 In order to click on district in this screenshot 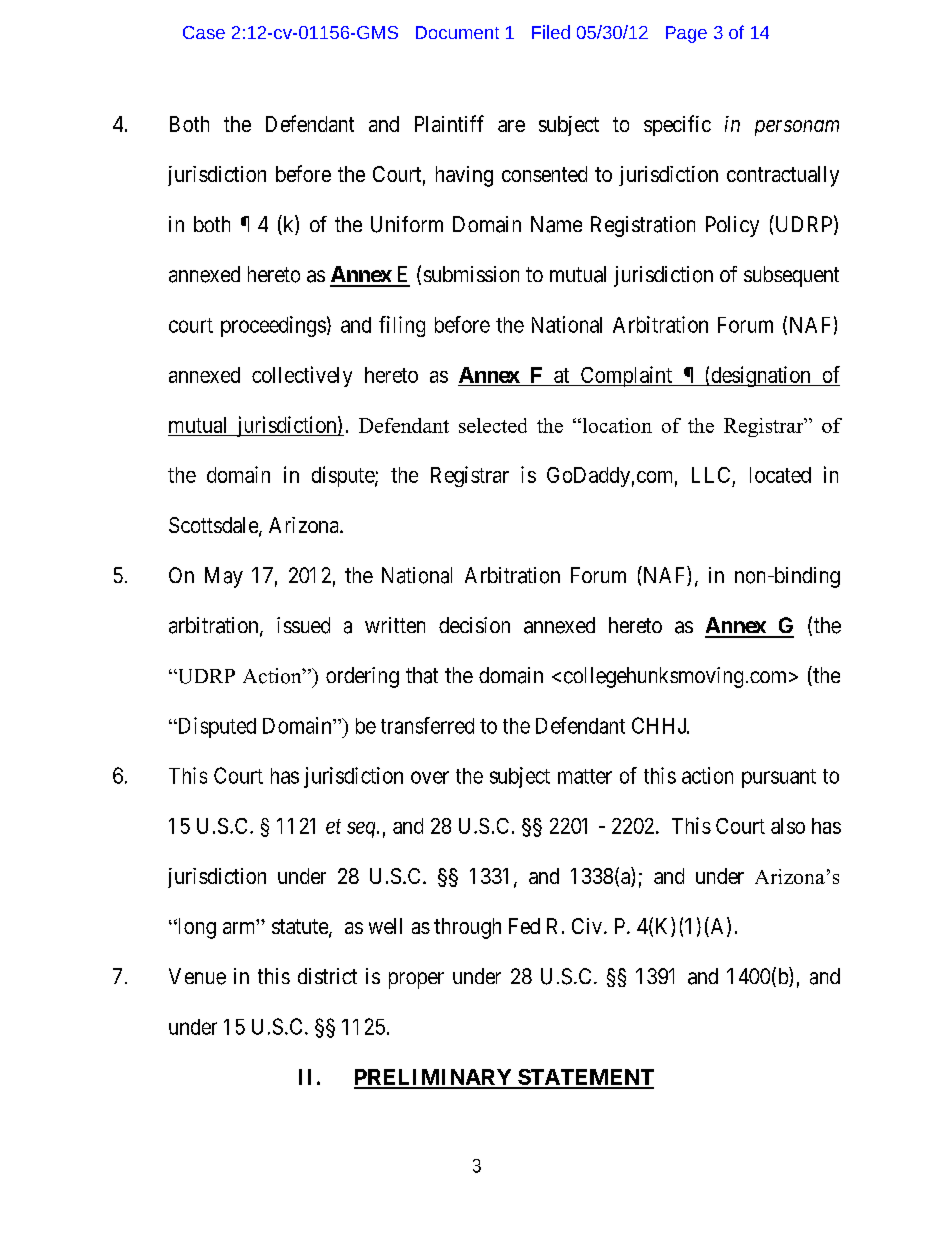, I will do `click(327, 976)`.
